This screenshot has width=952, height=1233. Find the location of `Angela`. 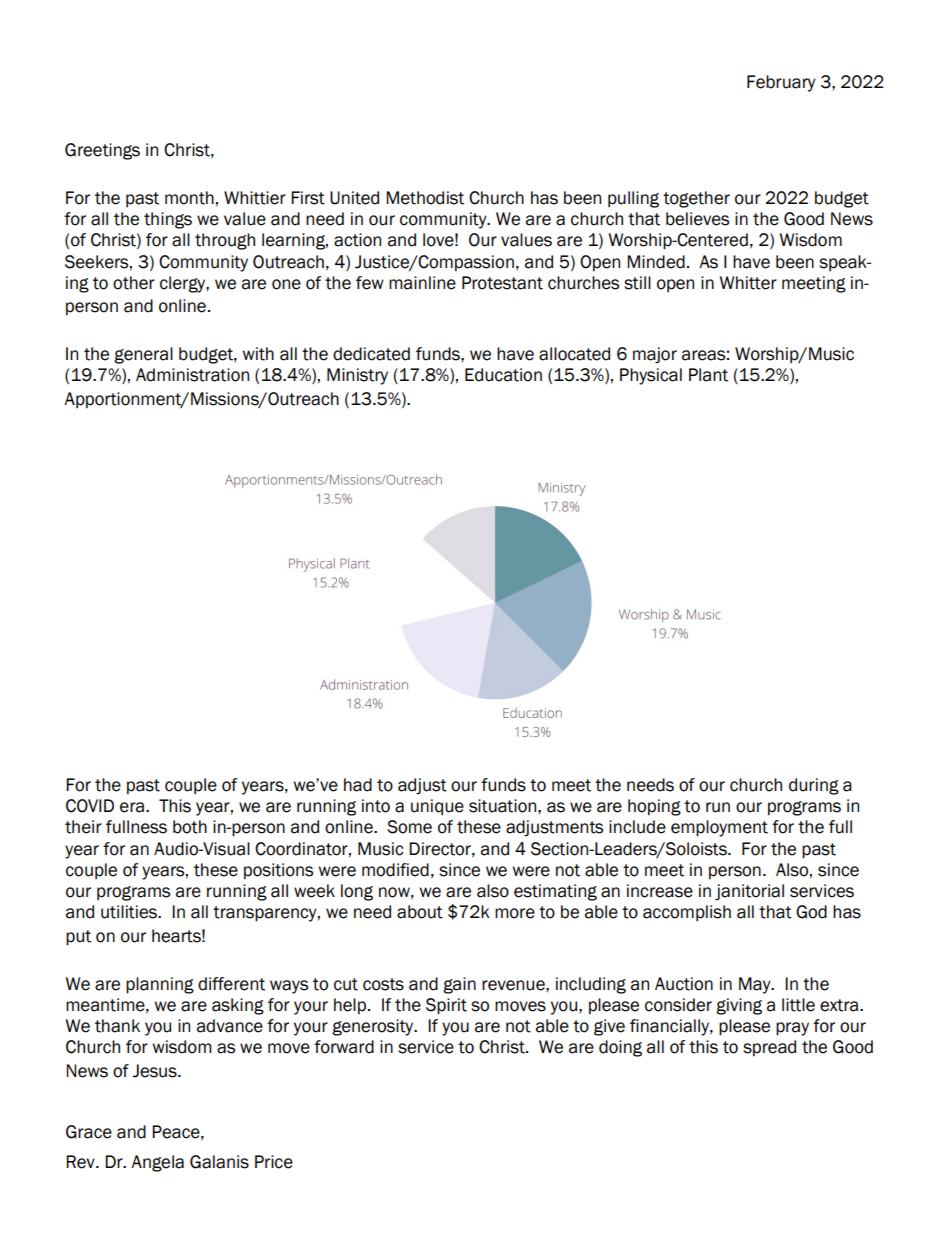

Angela is located at coordinates (157, 1163).
